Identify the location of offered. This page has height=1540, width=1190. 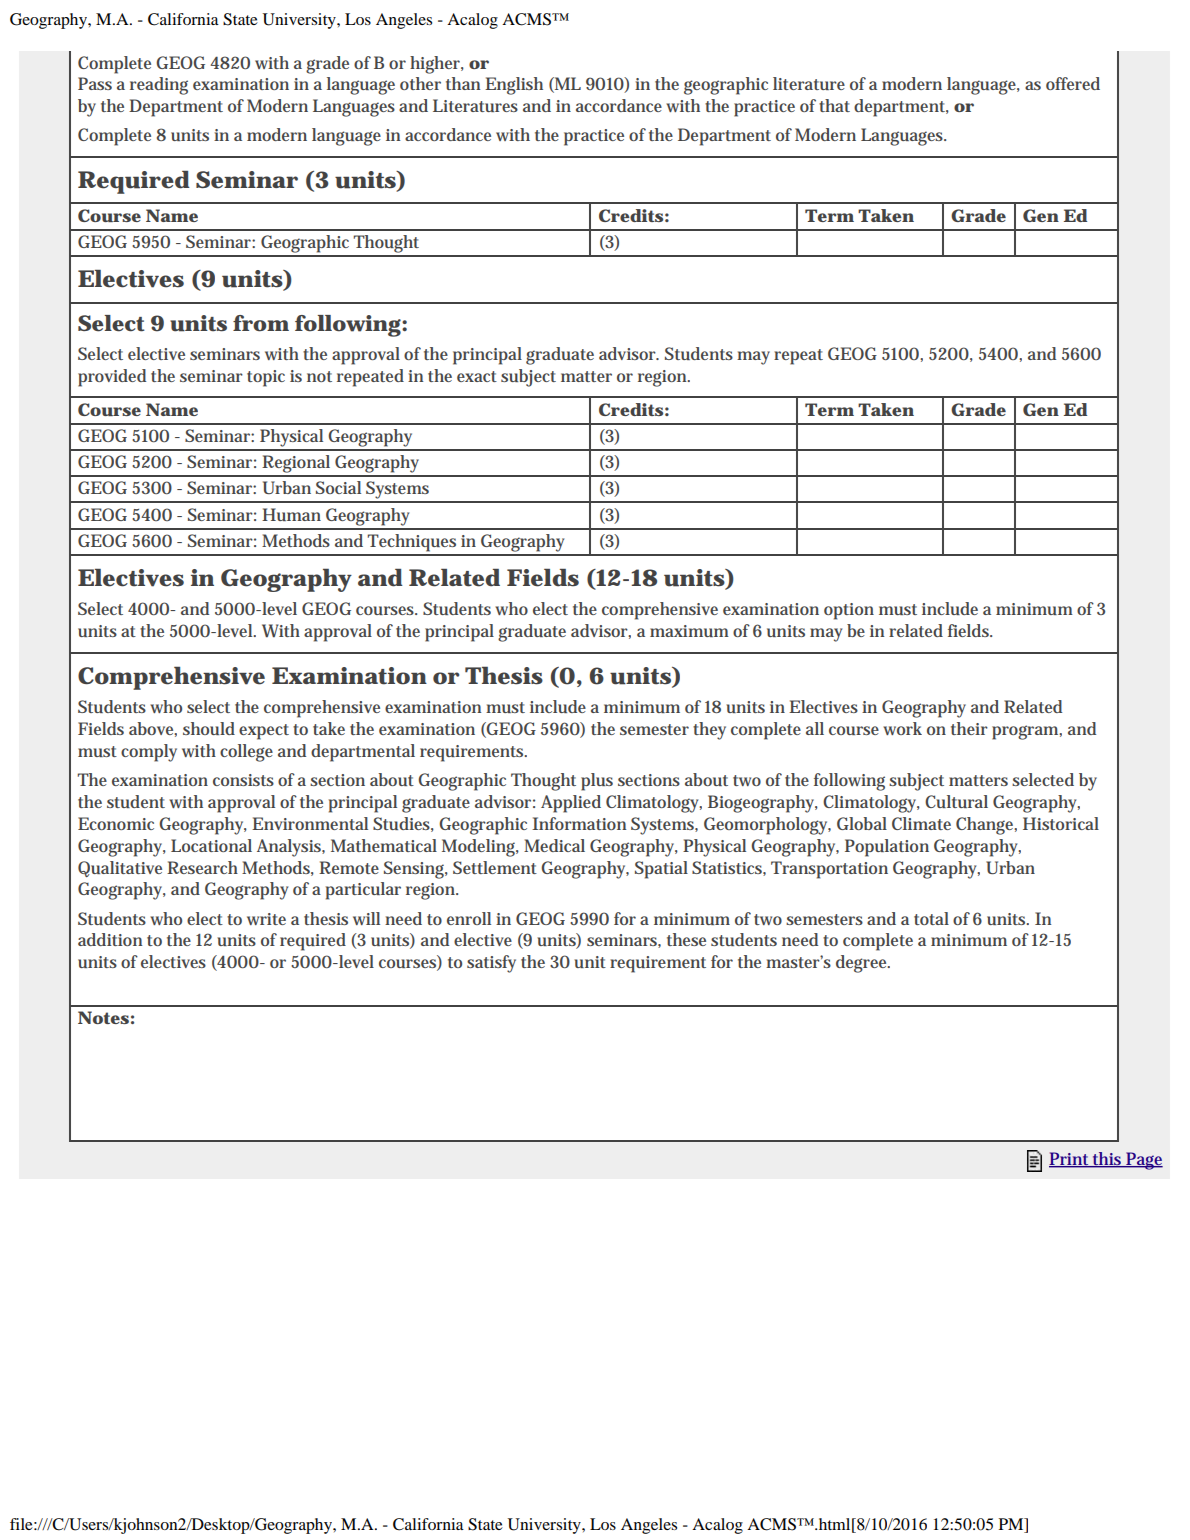
(1073, 83).
